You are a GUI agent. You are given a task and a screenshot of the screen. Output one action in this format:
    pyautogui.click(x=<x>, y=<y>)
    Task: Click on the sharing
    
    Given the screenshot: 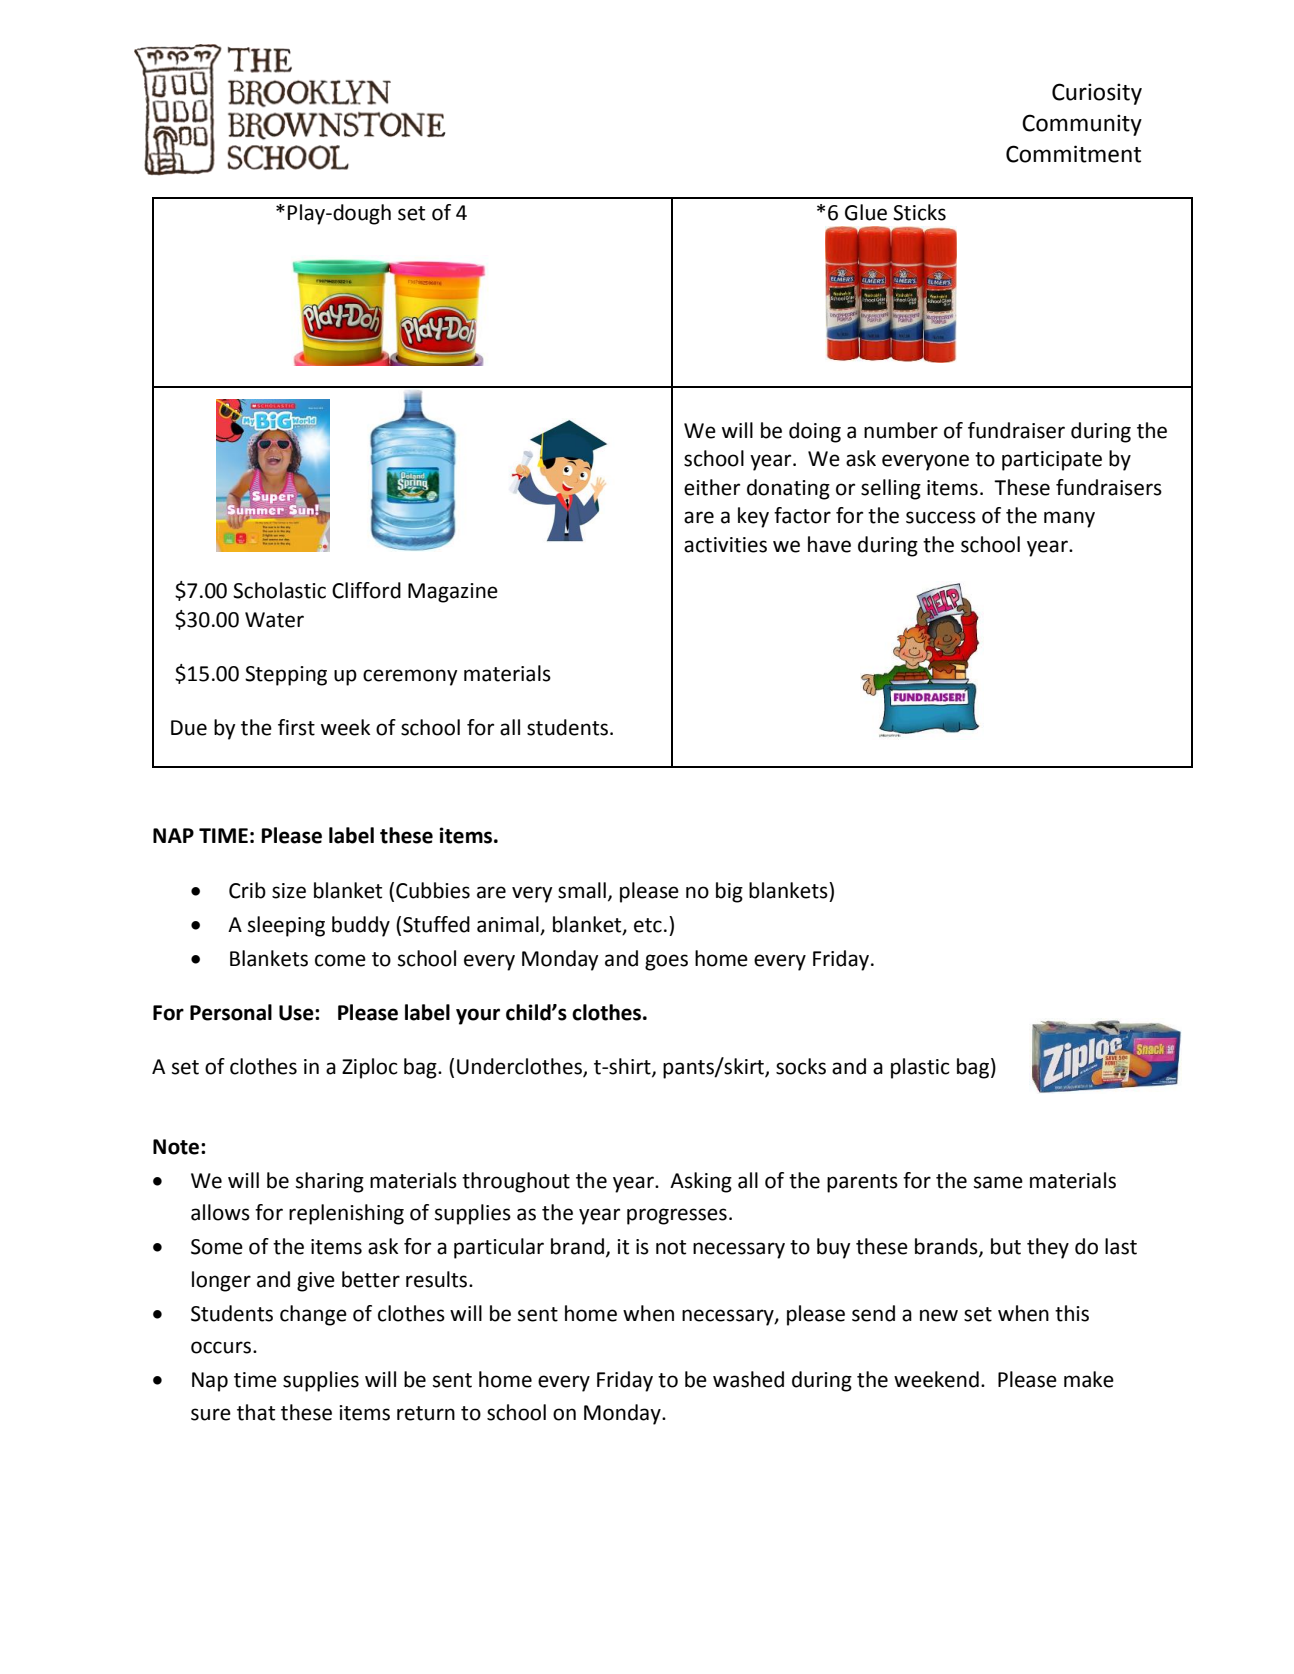 What is the action you would take?
    pyautogui.click(x=330, y=1182)
